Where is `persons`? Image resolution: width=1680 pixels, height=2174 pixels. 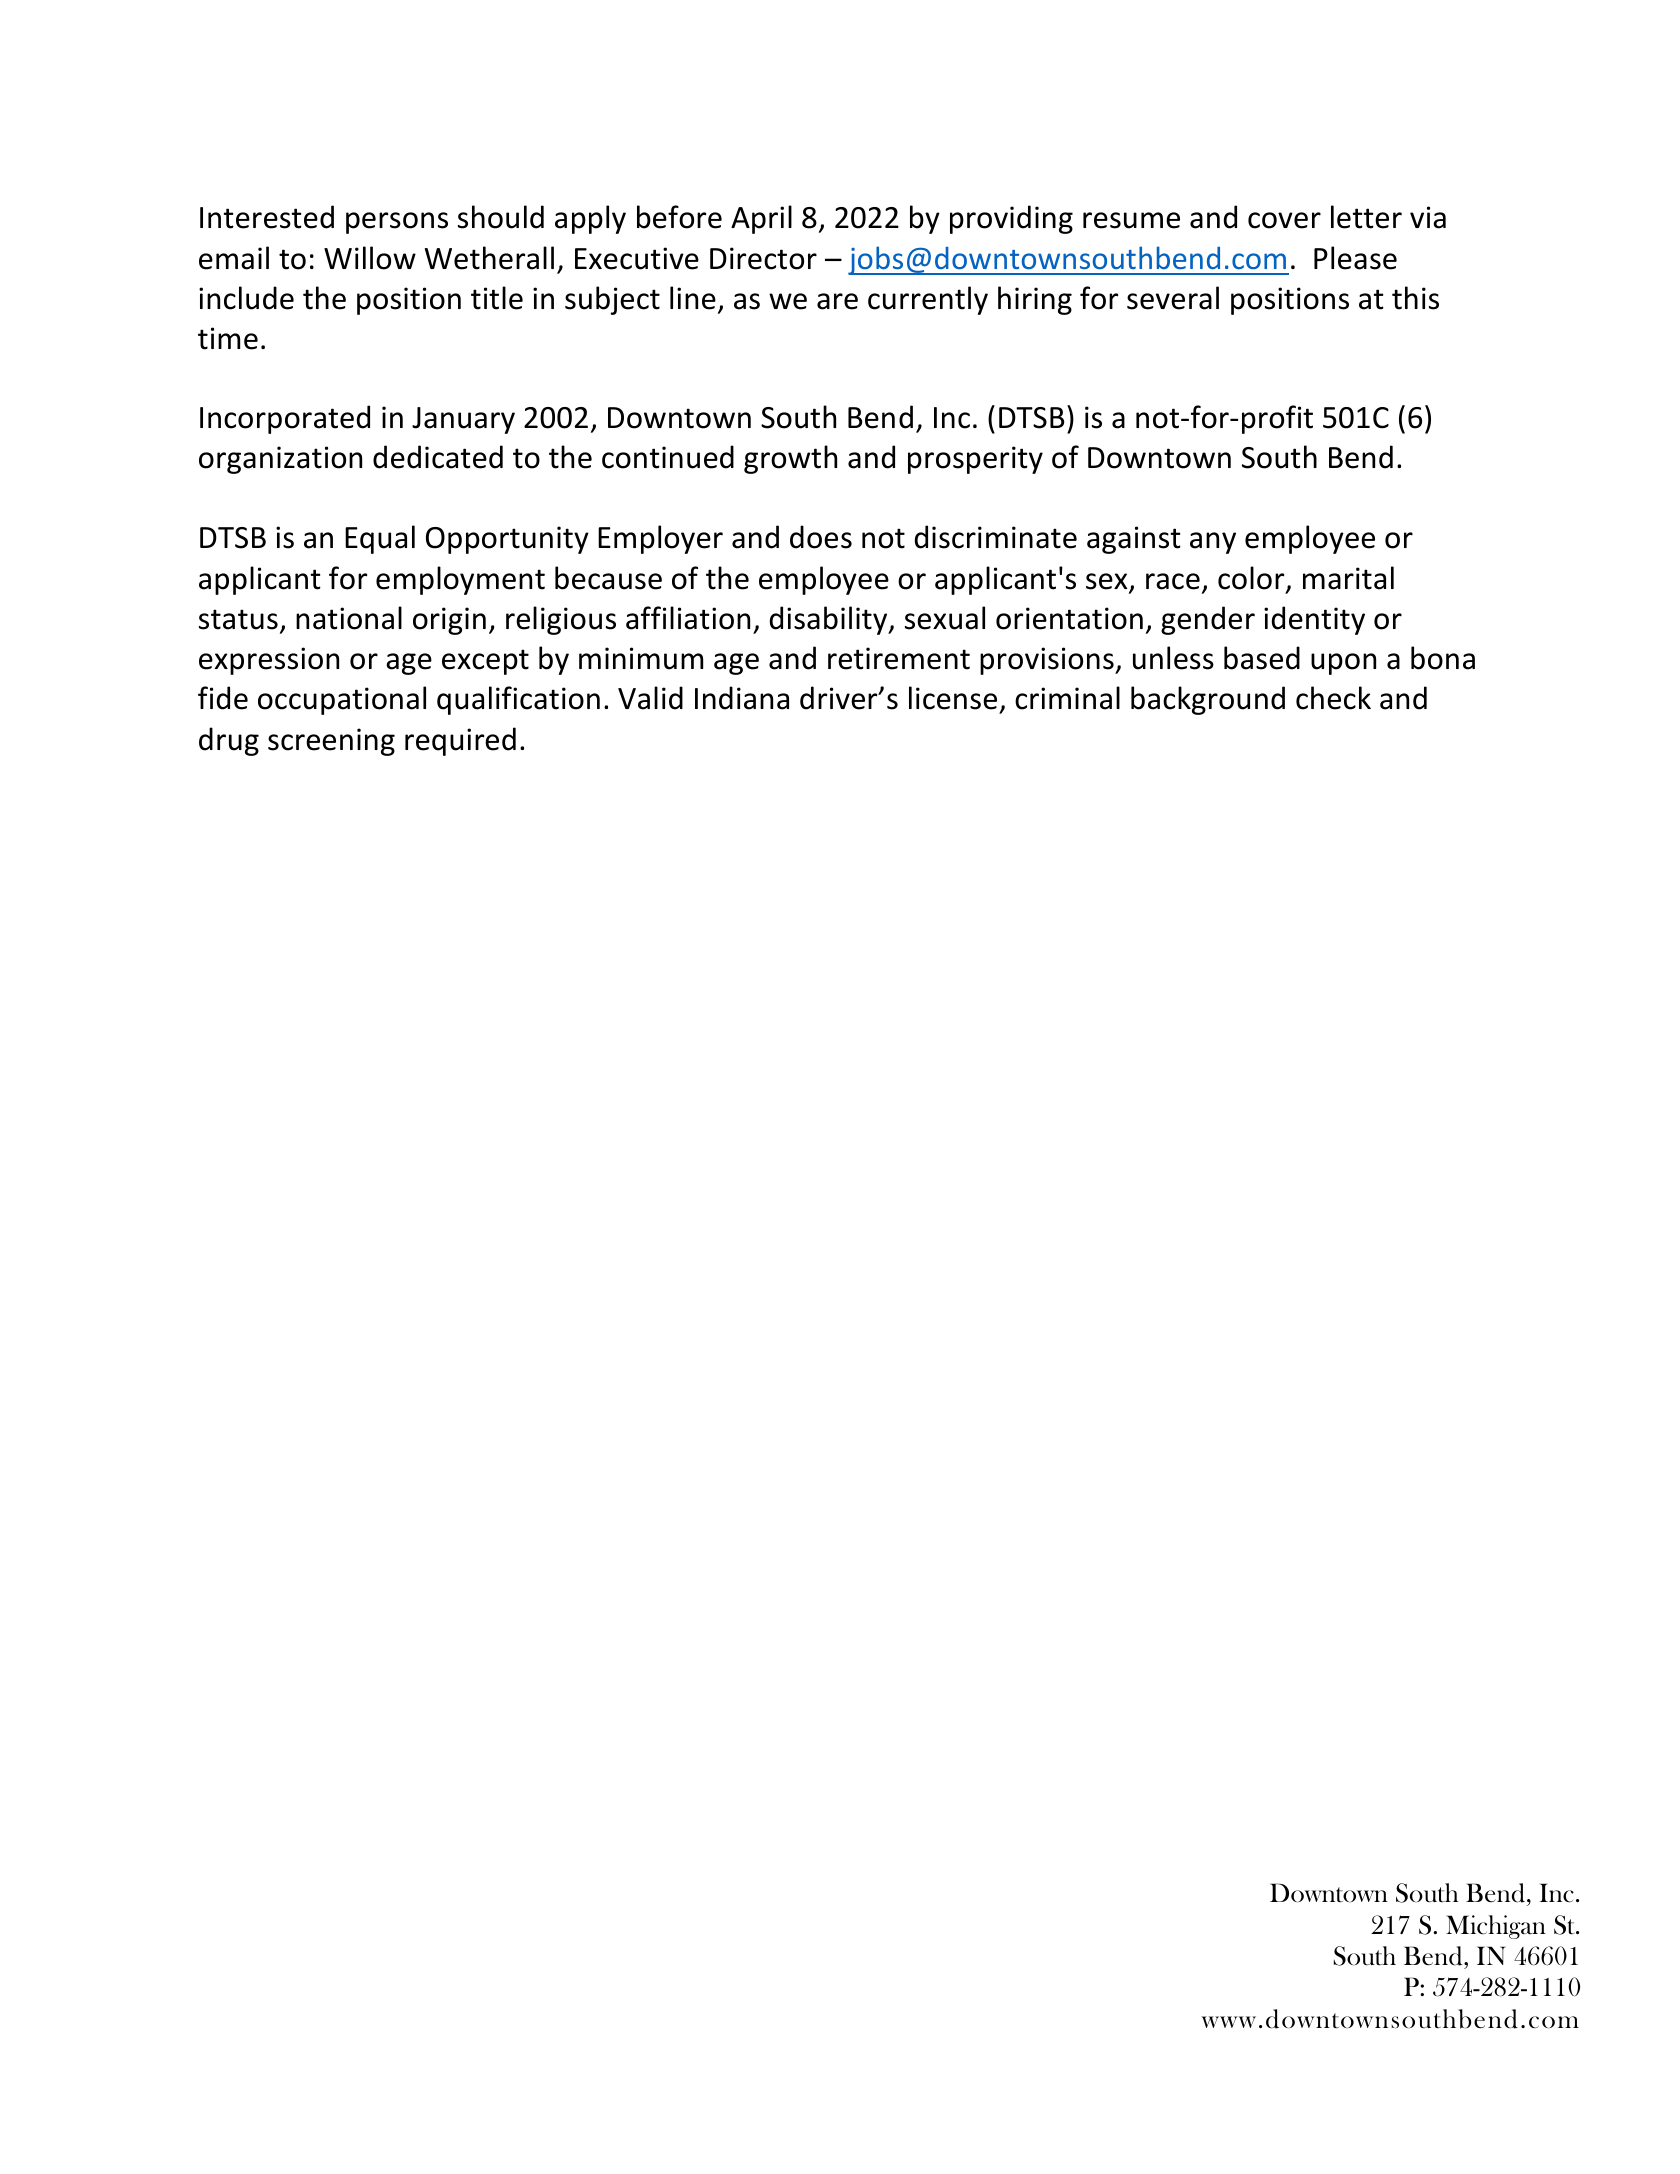
persons is located at coordinates (397, 223).
